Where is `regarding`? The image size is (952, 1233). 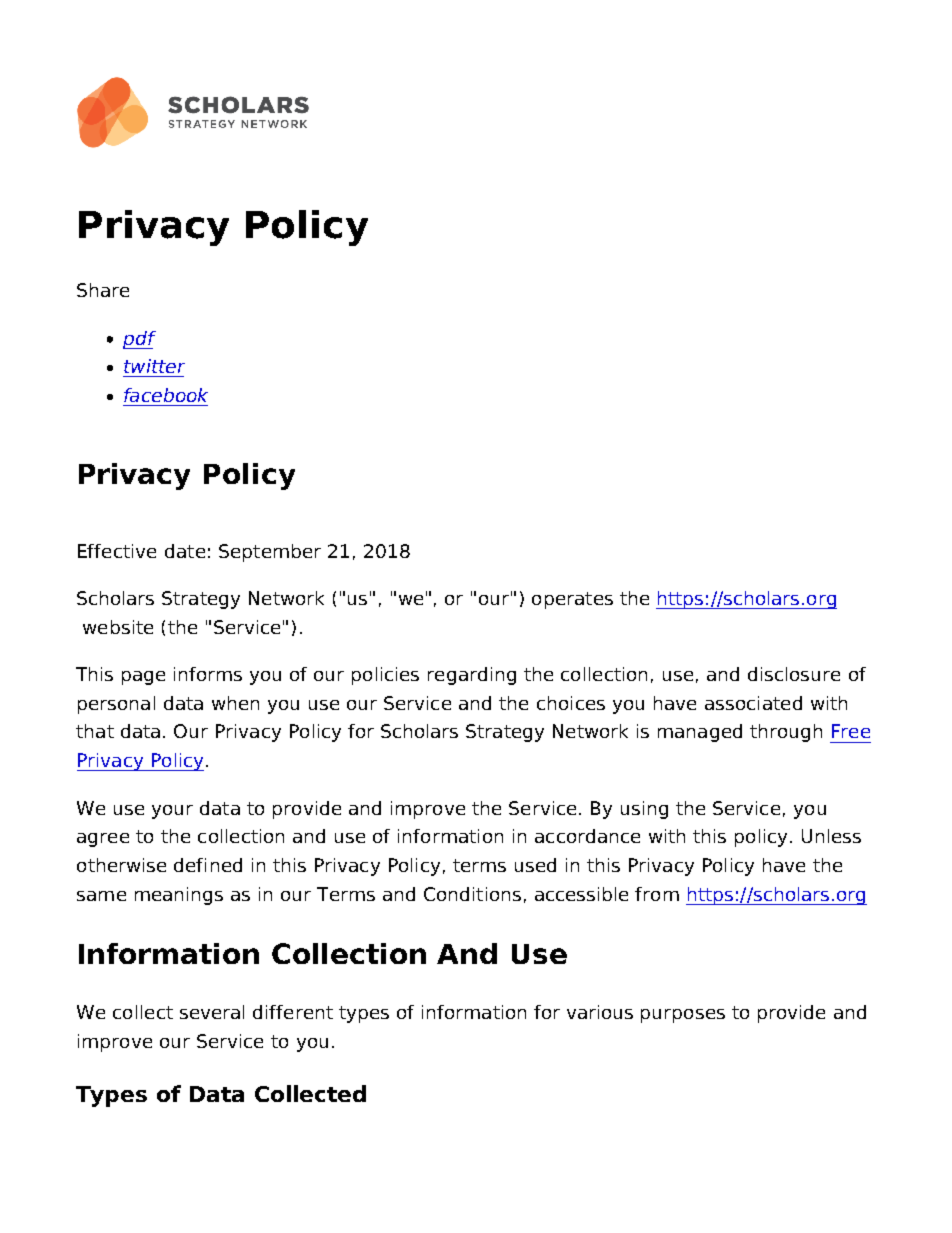 regarding is located at coordinates (472, 676).
